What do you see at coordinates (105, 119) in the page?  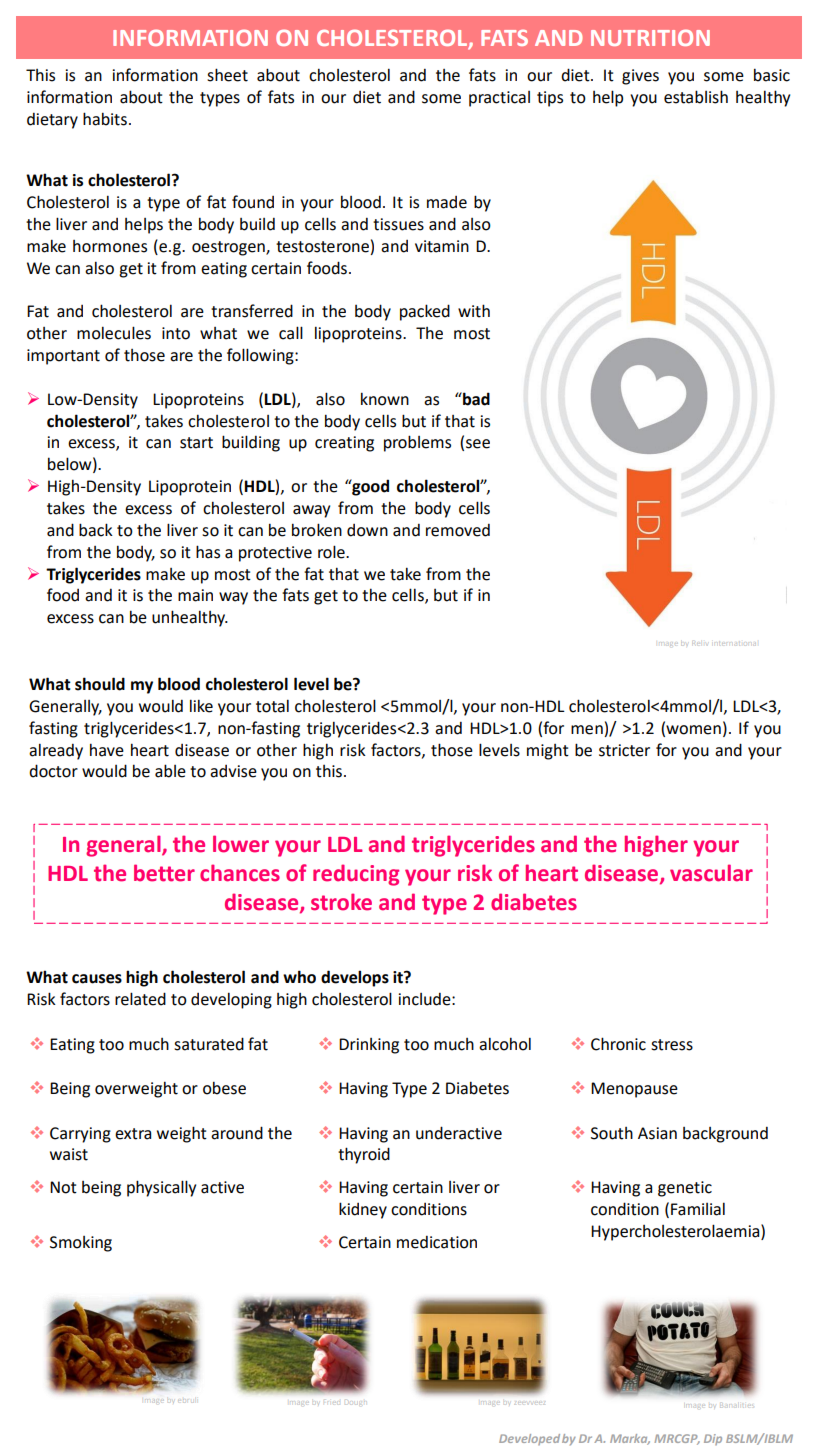 I see `habits` at bounding box center [105, 119].
